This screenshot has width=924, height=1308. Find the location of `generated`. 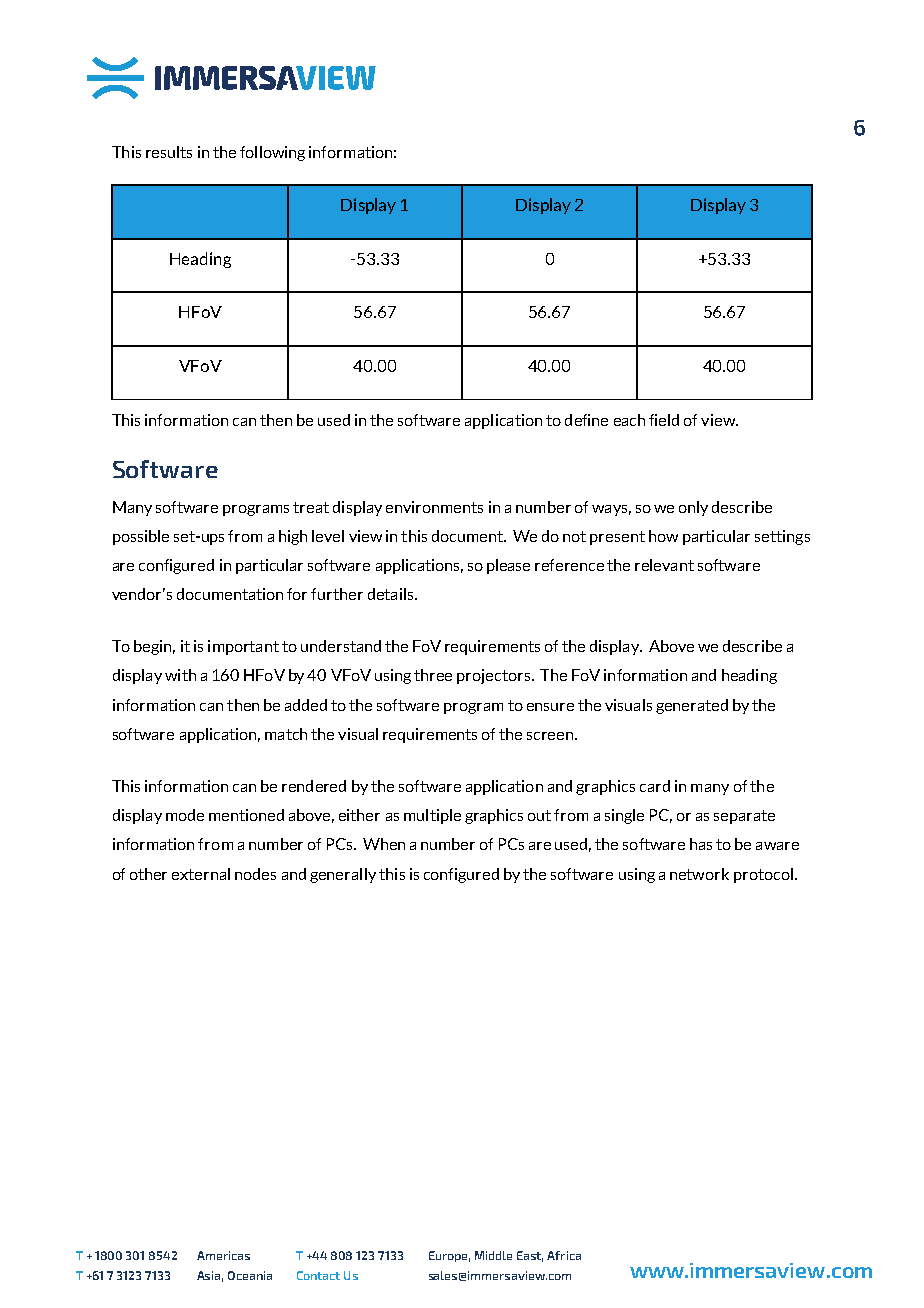

generated is located at coordinates (692, 706).
